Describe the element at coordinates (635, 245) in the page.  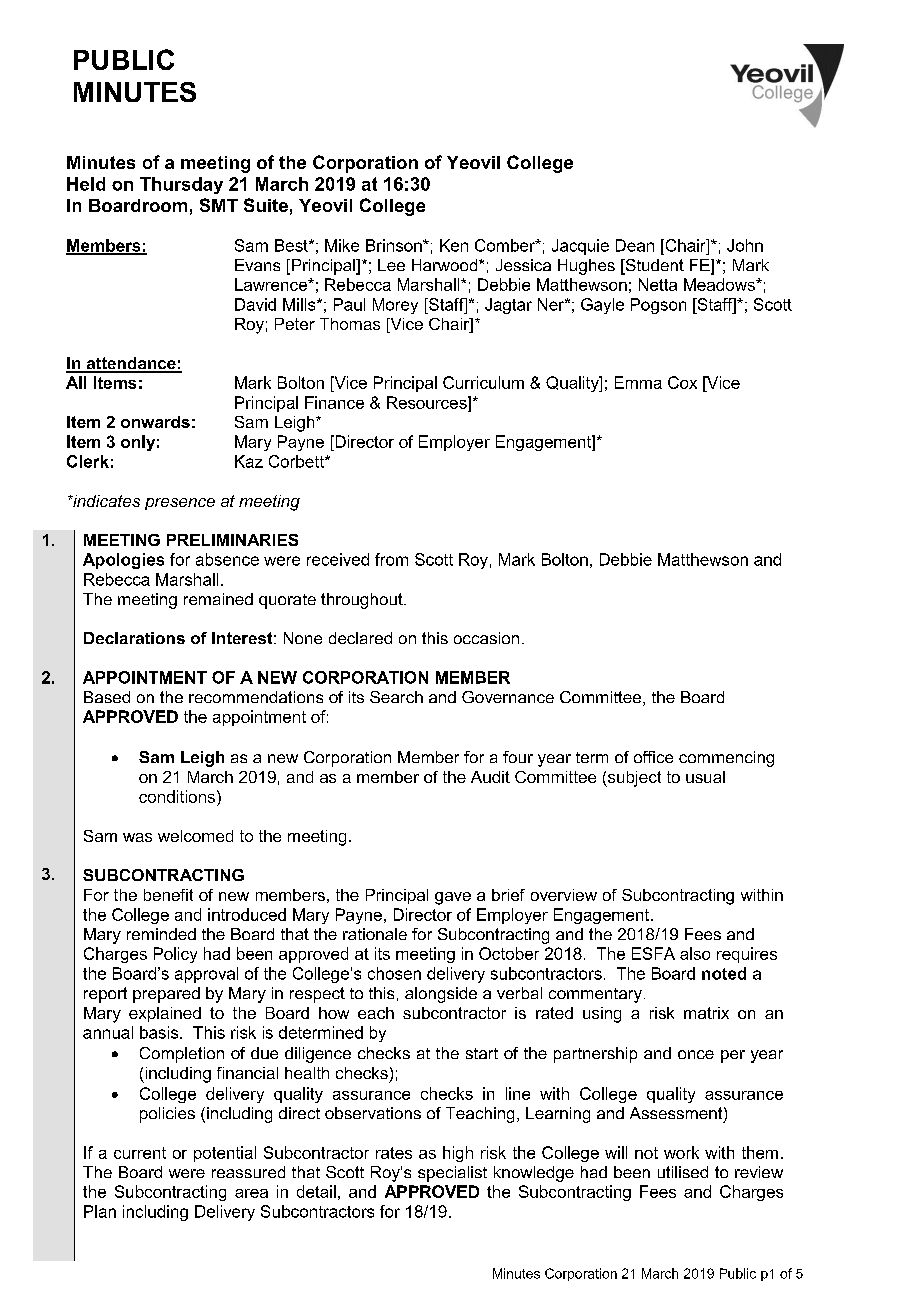
I see `Dean` at that location.
